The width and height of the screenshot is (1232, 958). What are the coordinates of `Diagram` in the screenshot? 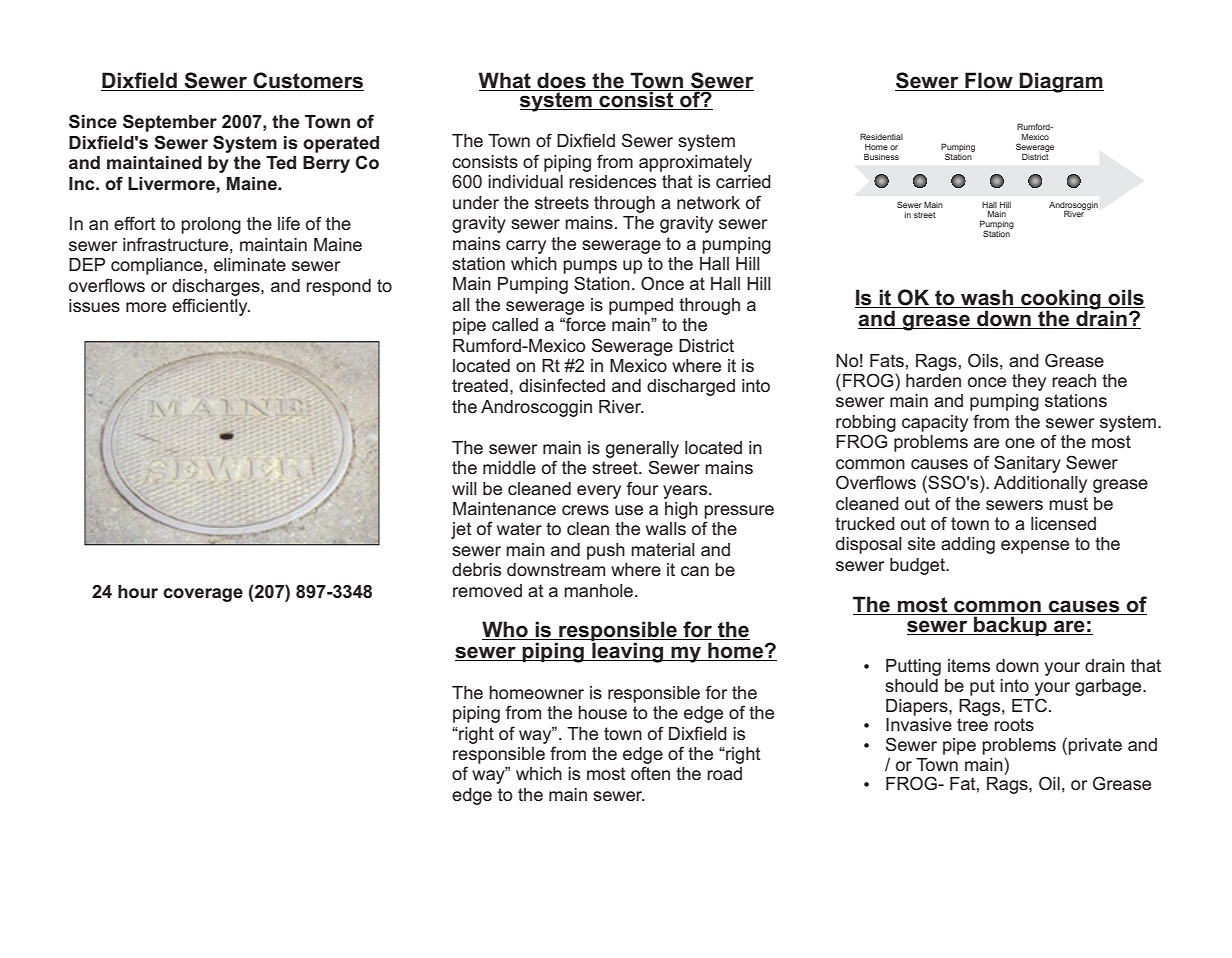 It's located at (1061, 82).
